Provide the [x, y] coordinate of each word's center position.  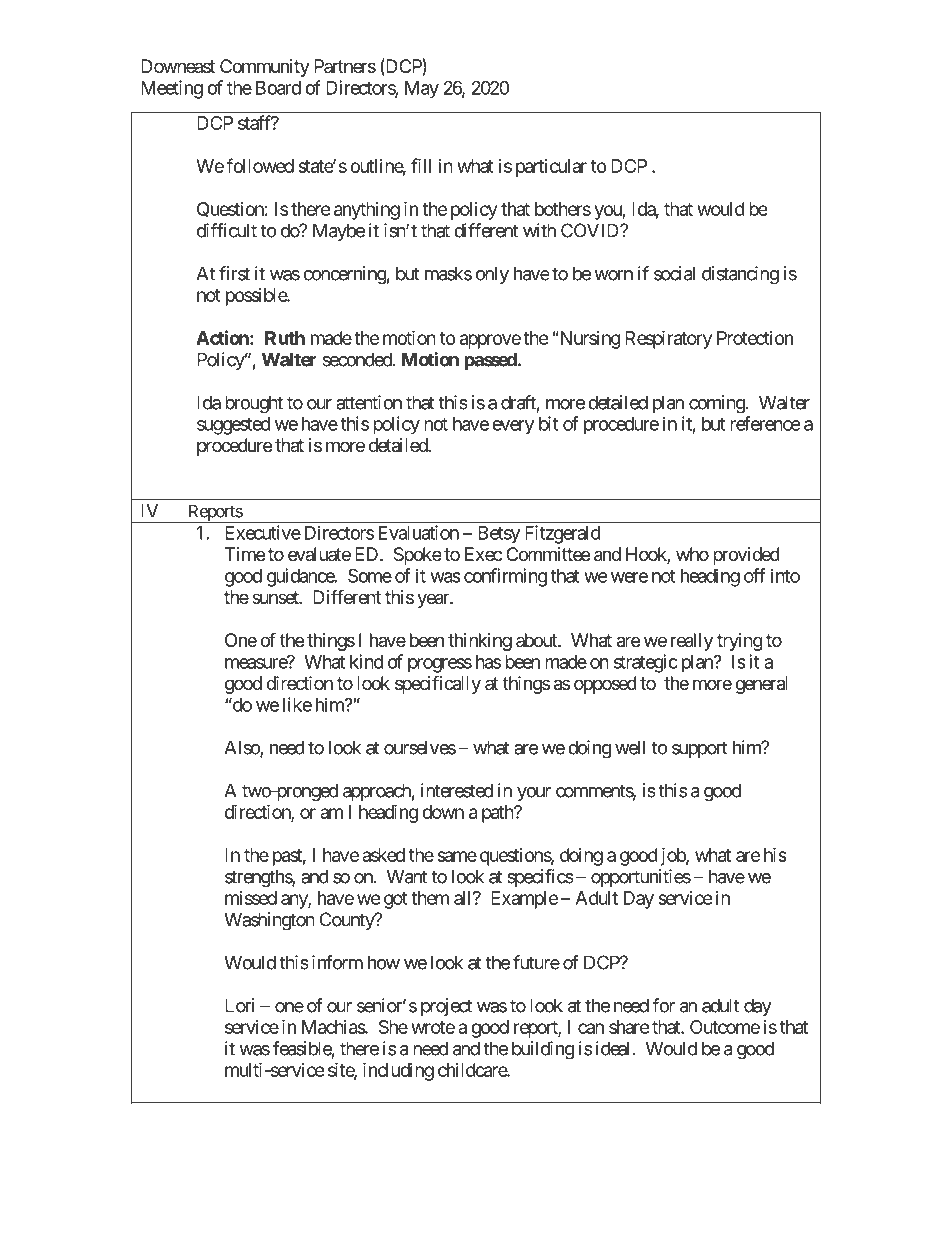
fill [421, 165]
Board [278, 88]
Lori [239, 1005]
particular [551, 168]
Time [245, 554]
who [692, 554]
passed [490, 361]
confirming [505, 577]
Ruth [285, 338]
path [498, 814]
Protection [755, 338]
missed [251, 898]
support [700, 749]
